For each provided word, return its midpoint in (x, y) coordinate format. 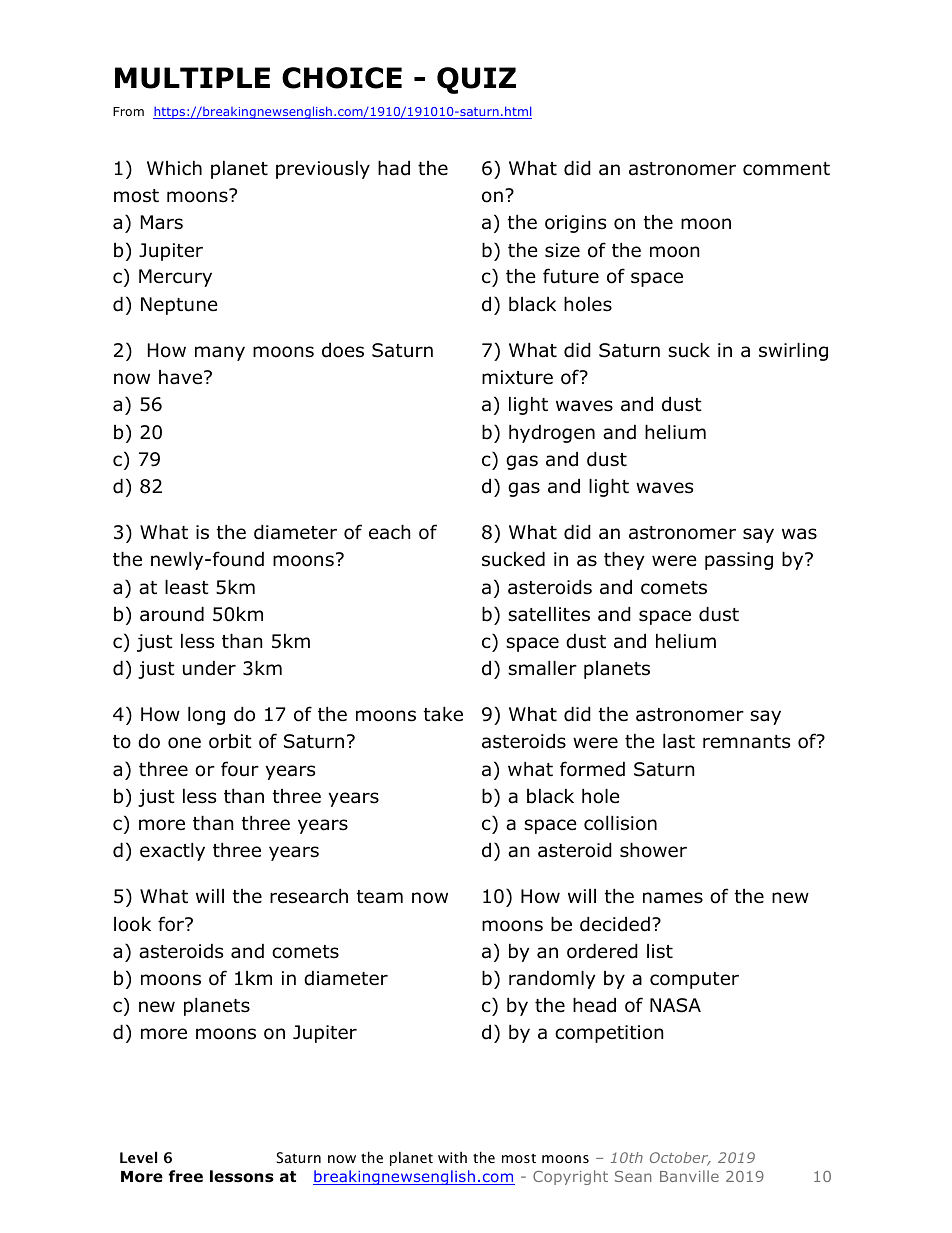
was (799, 534)
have (180, 377)
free (186, 1176)
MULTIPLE (192, 78)
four (240, 769)
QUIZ (476, 80)
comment (786, 169)
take (443, 714)
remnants (746, 742)
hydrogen (552, 433)
